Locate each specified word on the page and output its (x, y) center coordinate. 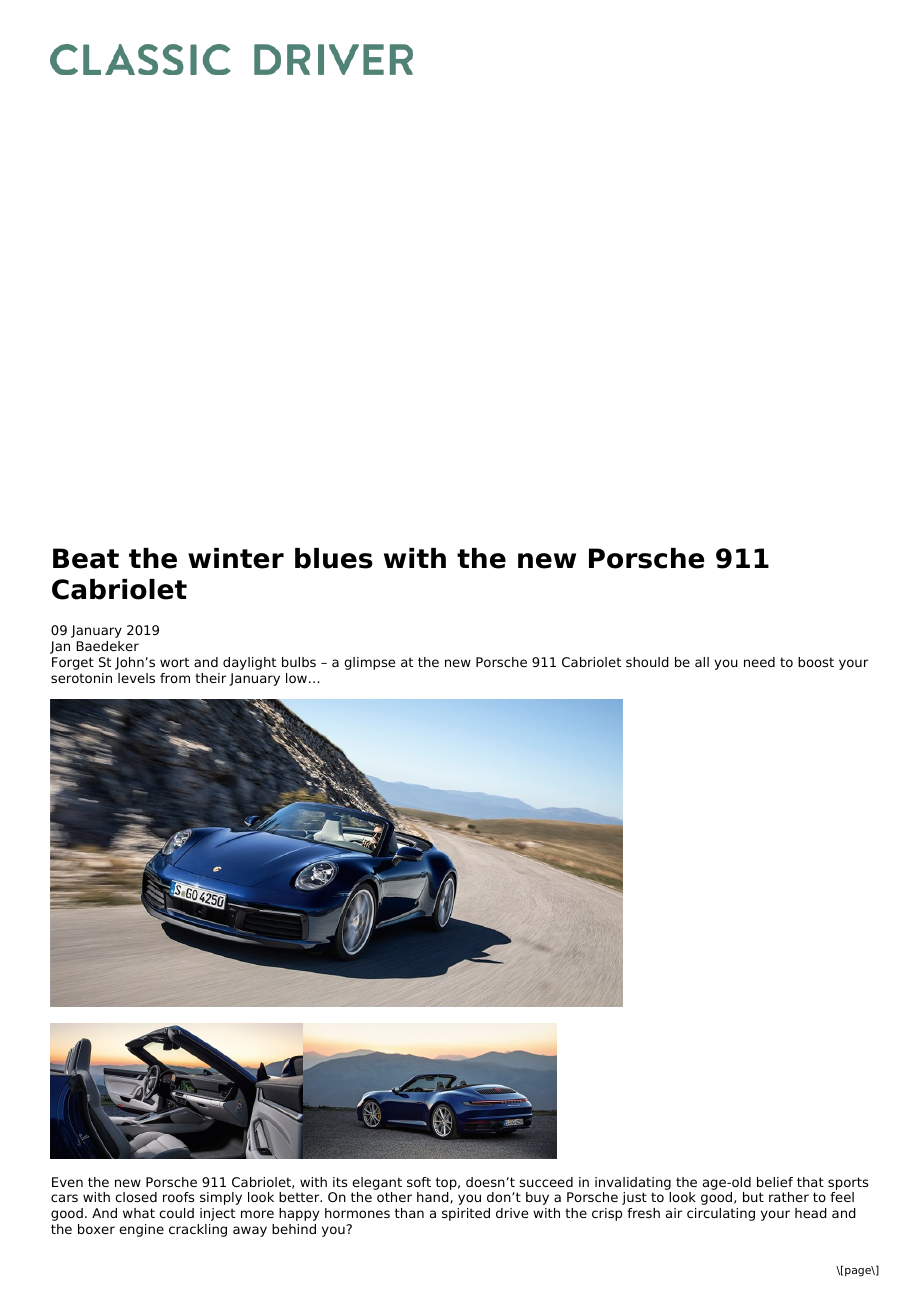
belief (775, 1182)
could (176, 1213)
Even (67, 1182)
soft (419, 1182)
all (702, 662)
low (296, 678)
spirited (466, 1214)
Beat (86, 558)
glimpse (369, 663)
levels (136, 678)
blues (334, 558)
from (175, 678)
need (759, 662)
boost (816, 662)
